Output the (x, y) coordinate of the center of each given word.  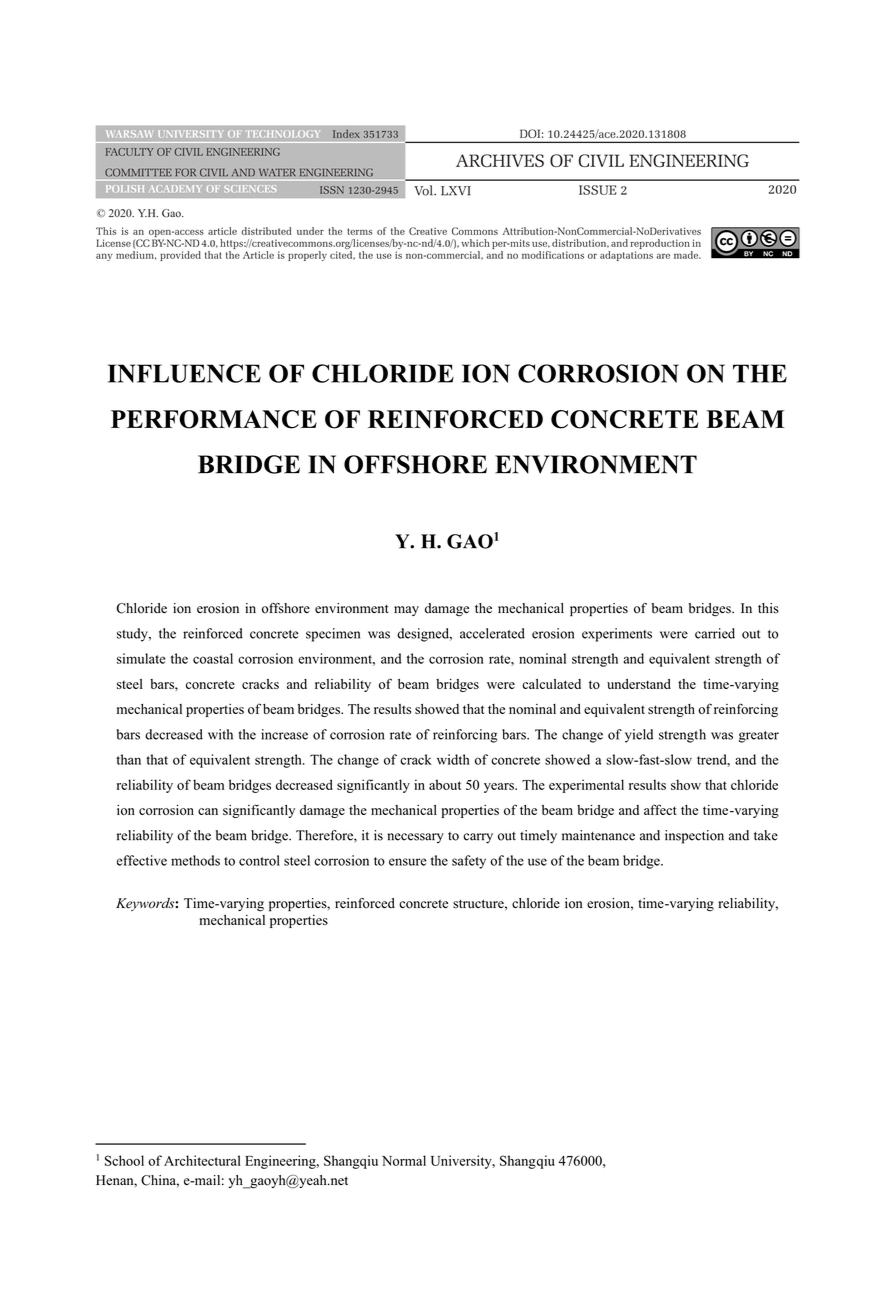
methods (195, 860)
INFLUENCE (184, 373)
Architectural (202, 1160)
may (406, 611)
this (768, 608)
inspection (694, 837)
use (537, 862)
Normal (404, 1160)
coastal (213, 658)
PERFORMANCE (214, 419)
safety (469, 862)
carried (715, 633)
